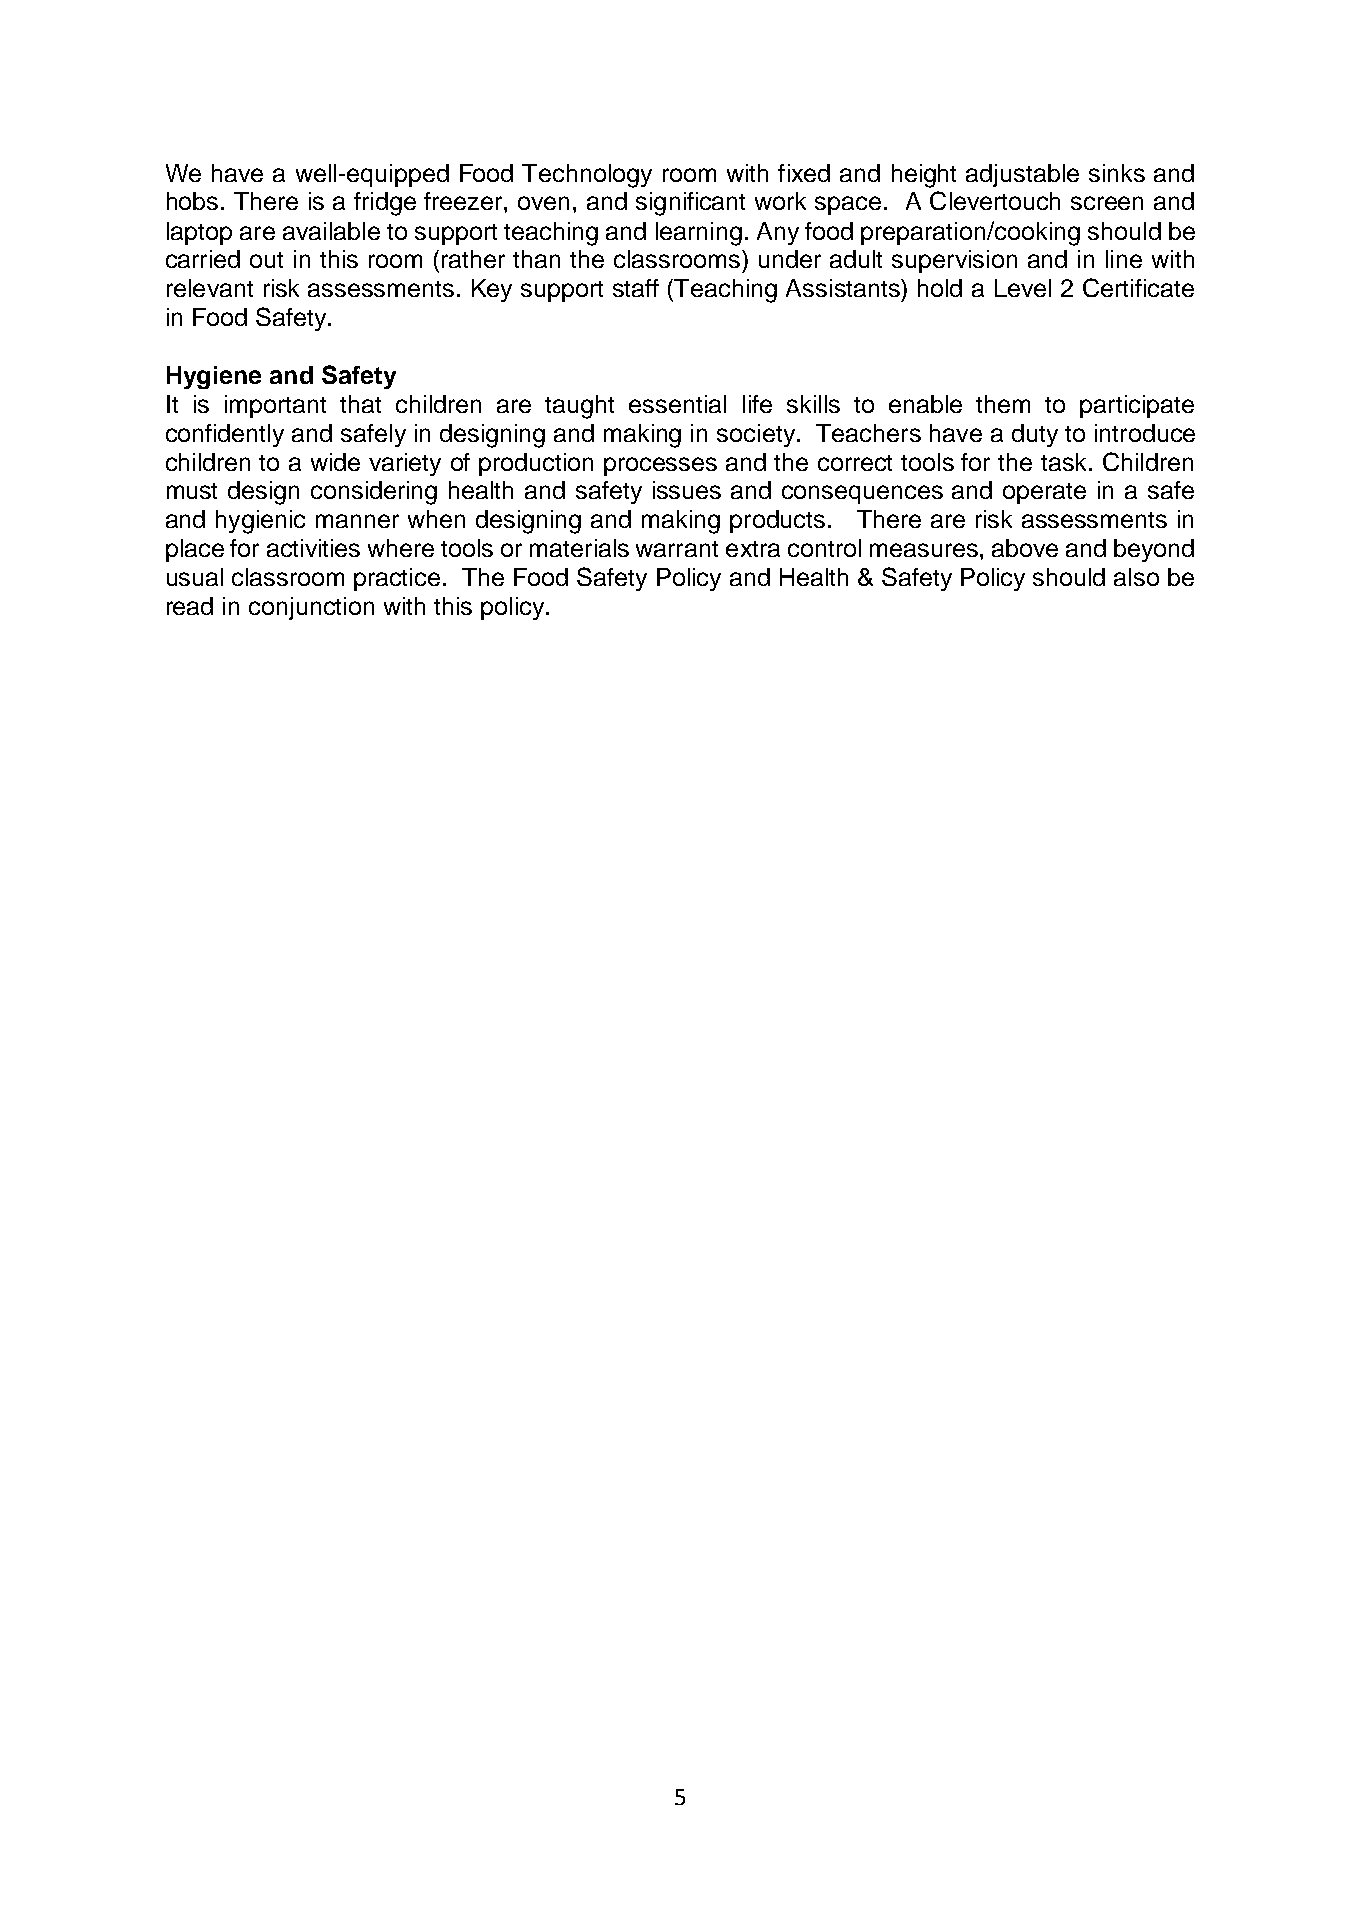  I want to click on essential, so click(677, 404).
